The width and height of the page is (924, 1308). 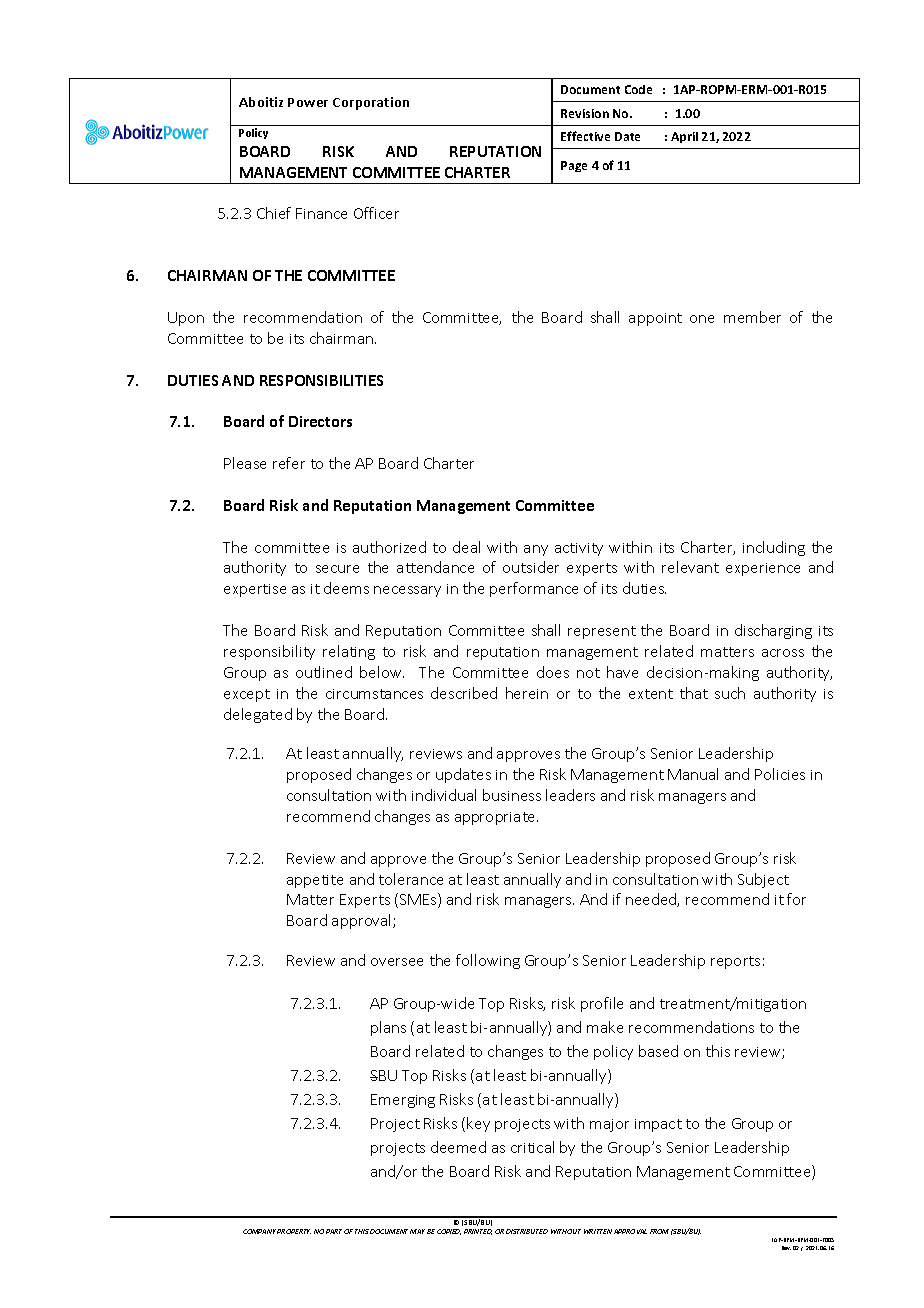 What do you see at coordinates (659, 1231) in the page?
I see `FROM` at bounding box center [659, 1231].
